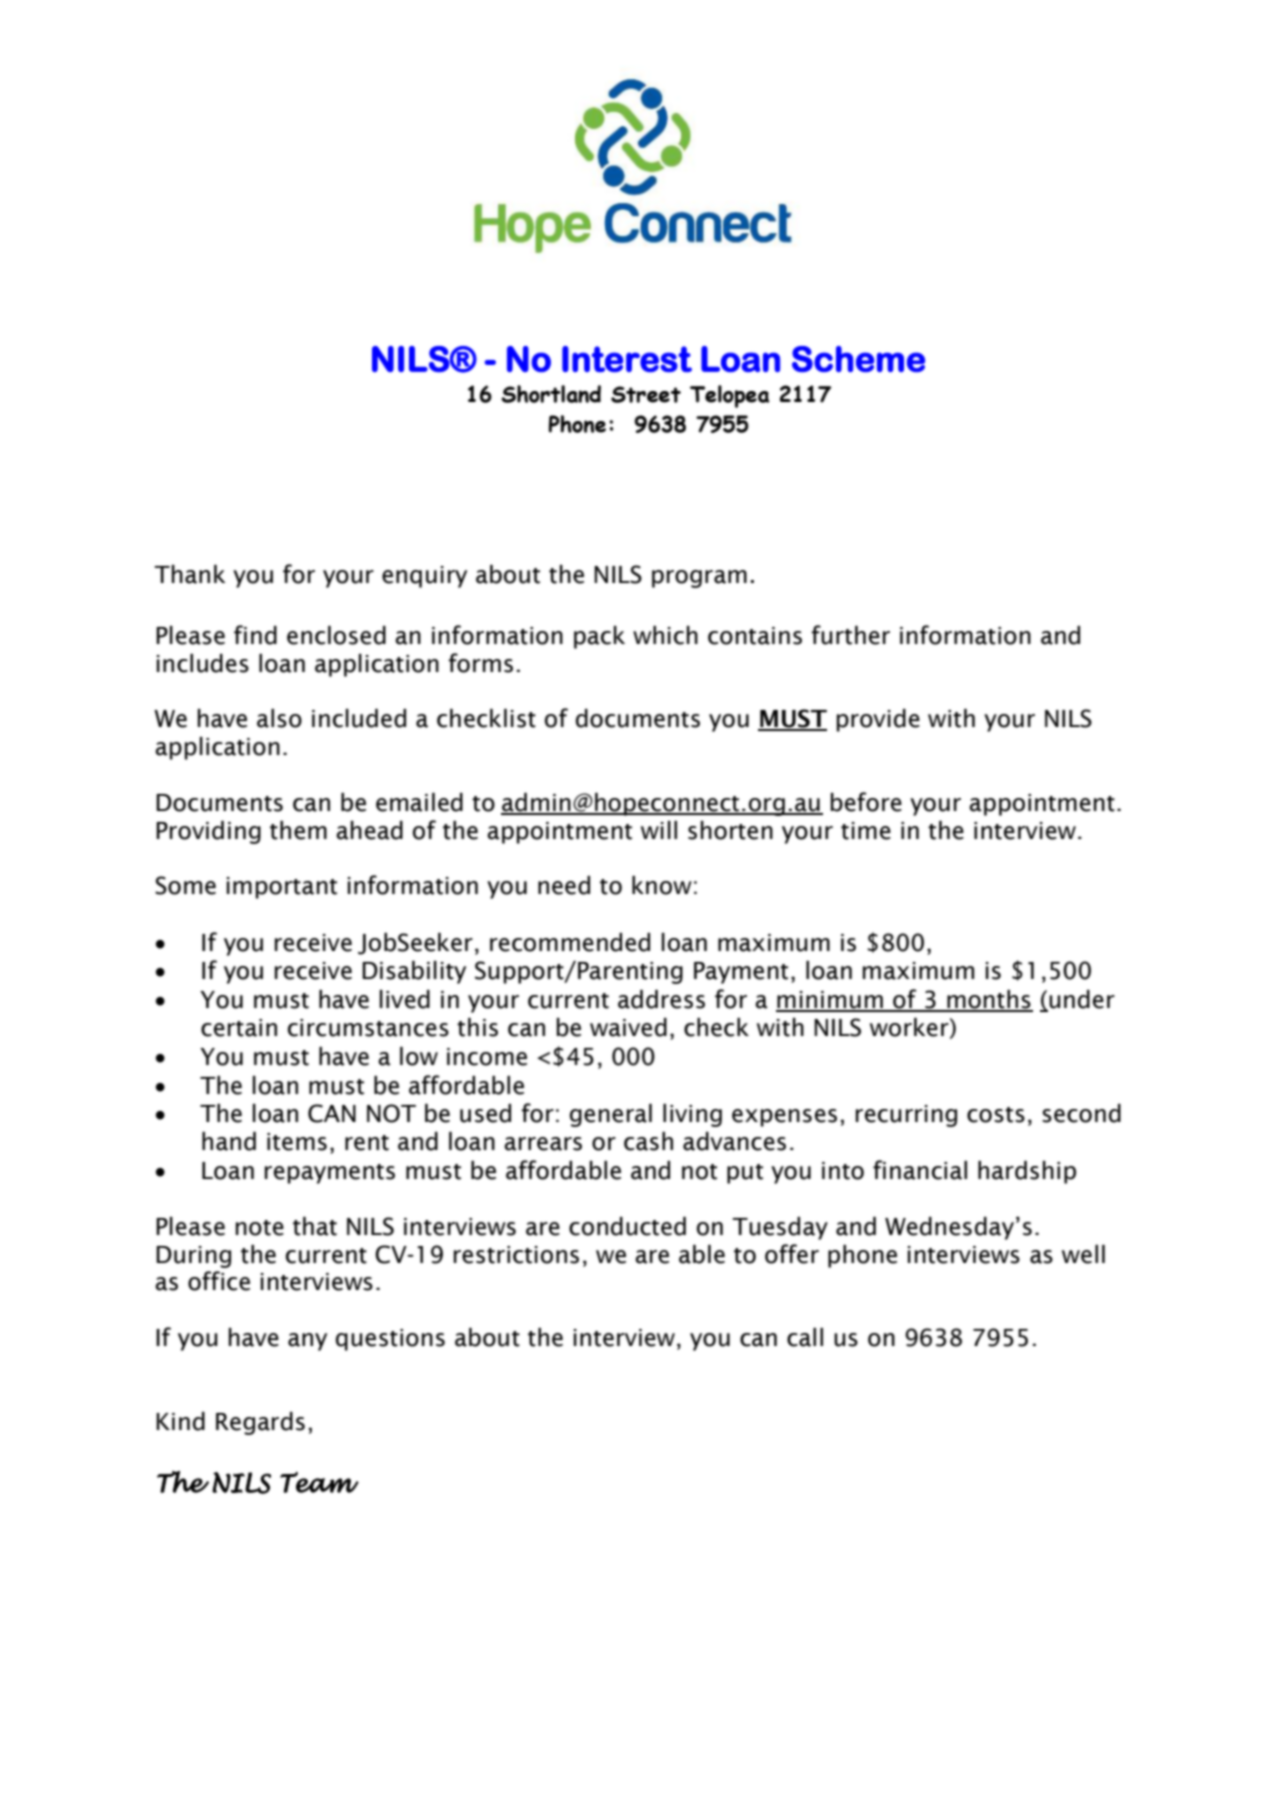 The height and width of the document is (1809, 1279). I want to click on Scheme, so click(858, 359).
